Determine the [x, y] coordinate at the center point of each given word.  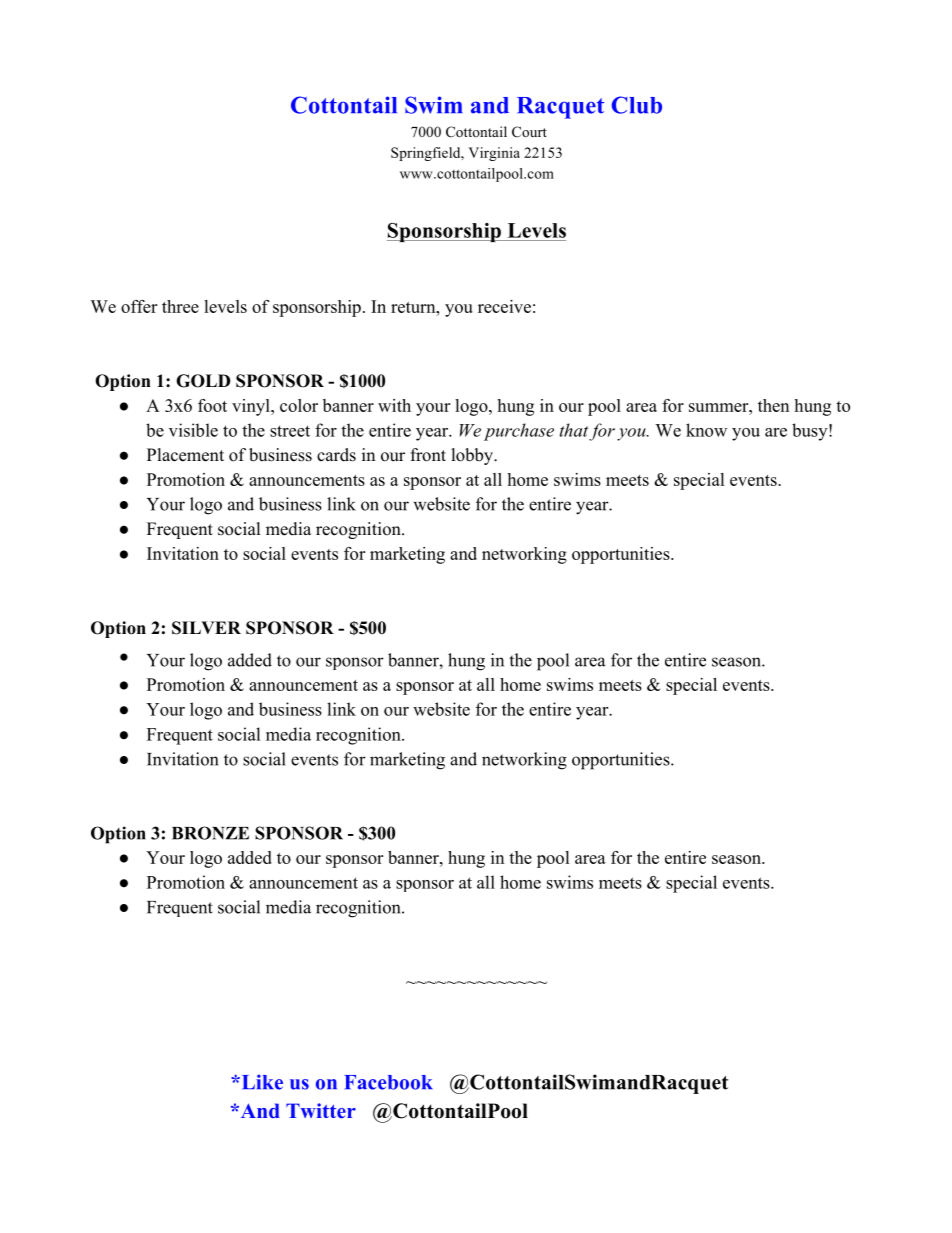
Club [637, 105]
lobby [474, 456]
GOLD [203, 381]
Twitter [321, 1110]
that [574, 430]
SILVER [206, 628]
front [428, 455]
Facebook [388, 1082]
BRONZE [210, 833]
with [394, 405]
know [706, 430]
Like [261, 1082]
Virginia [494, 154]
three [180, 306]
